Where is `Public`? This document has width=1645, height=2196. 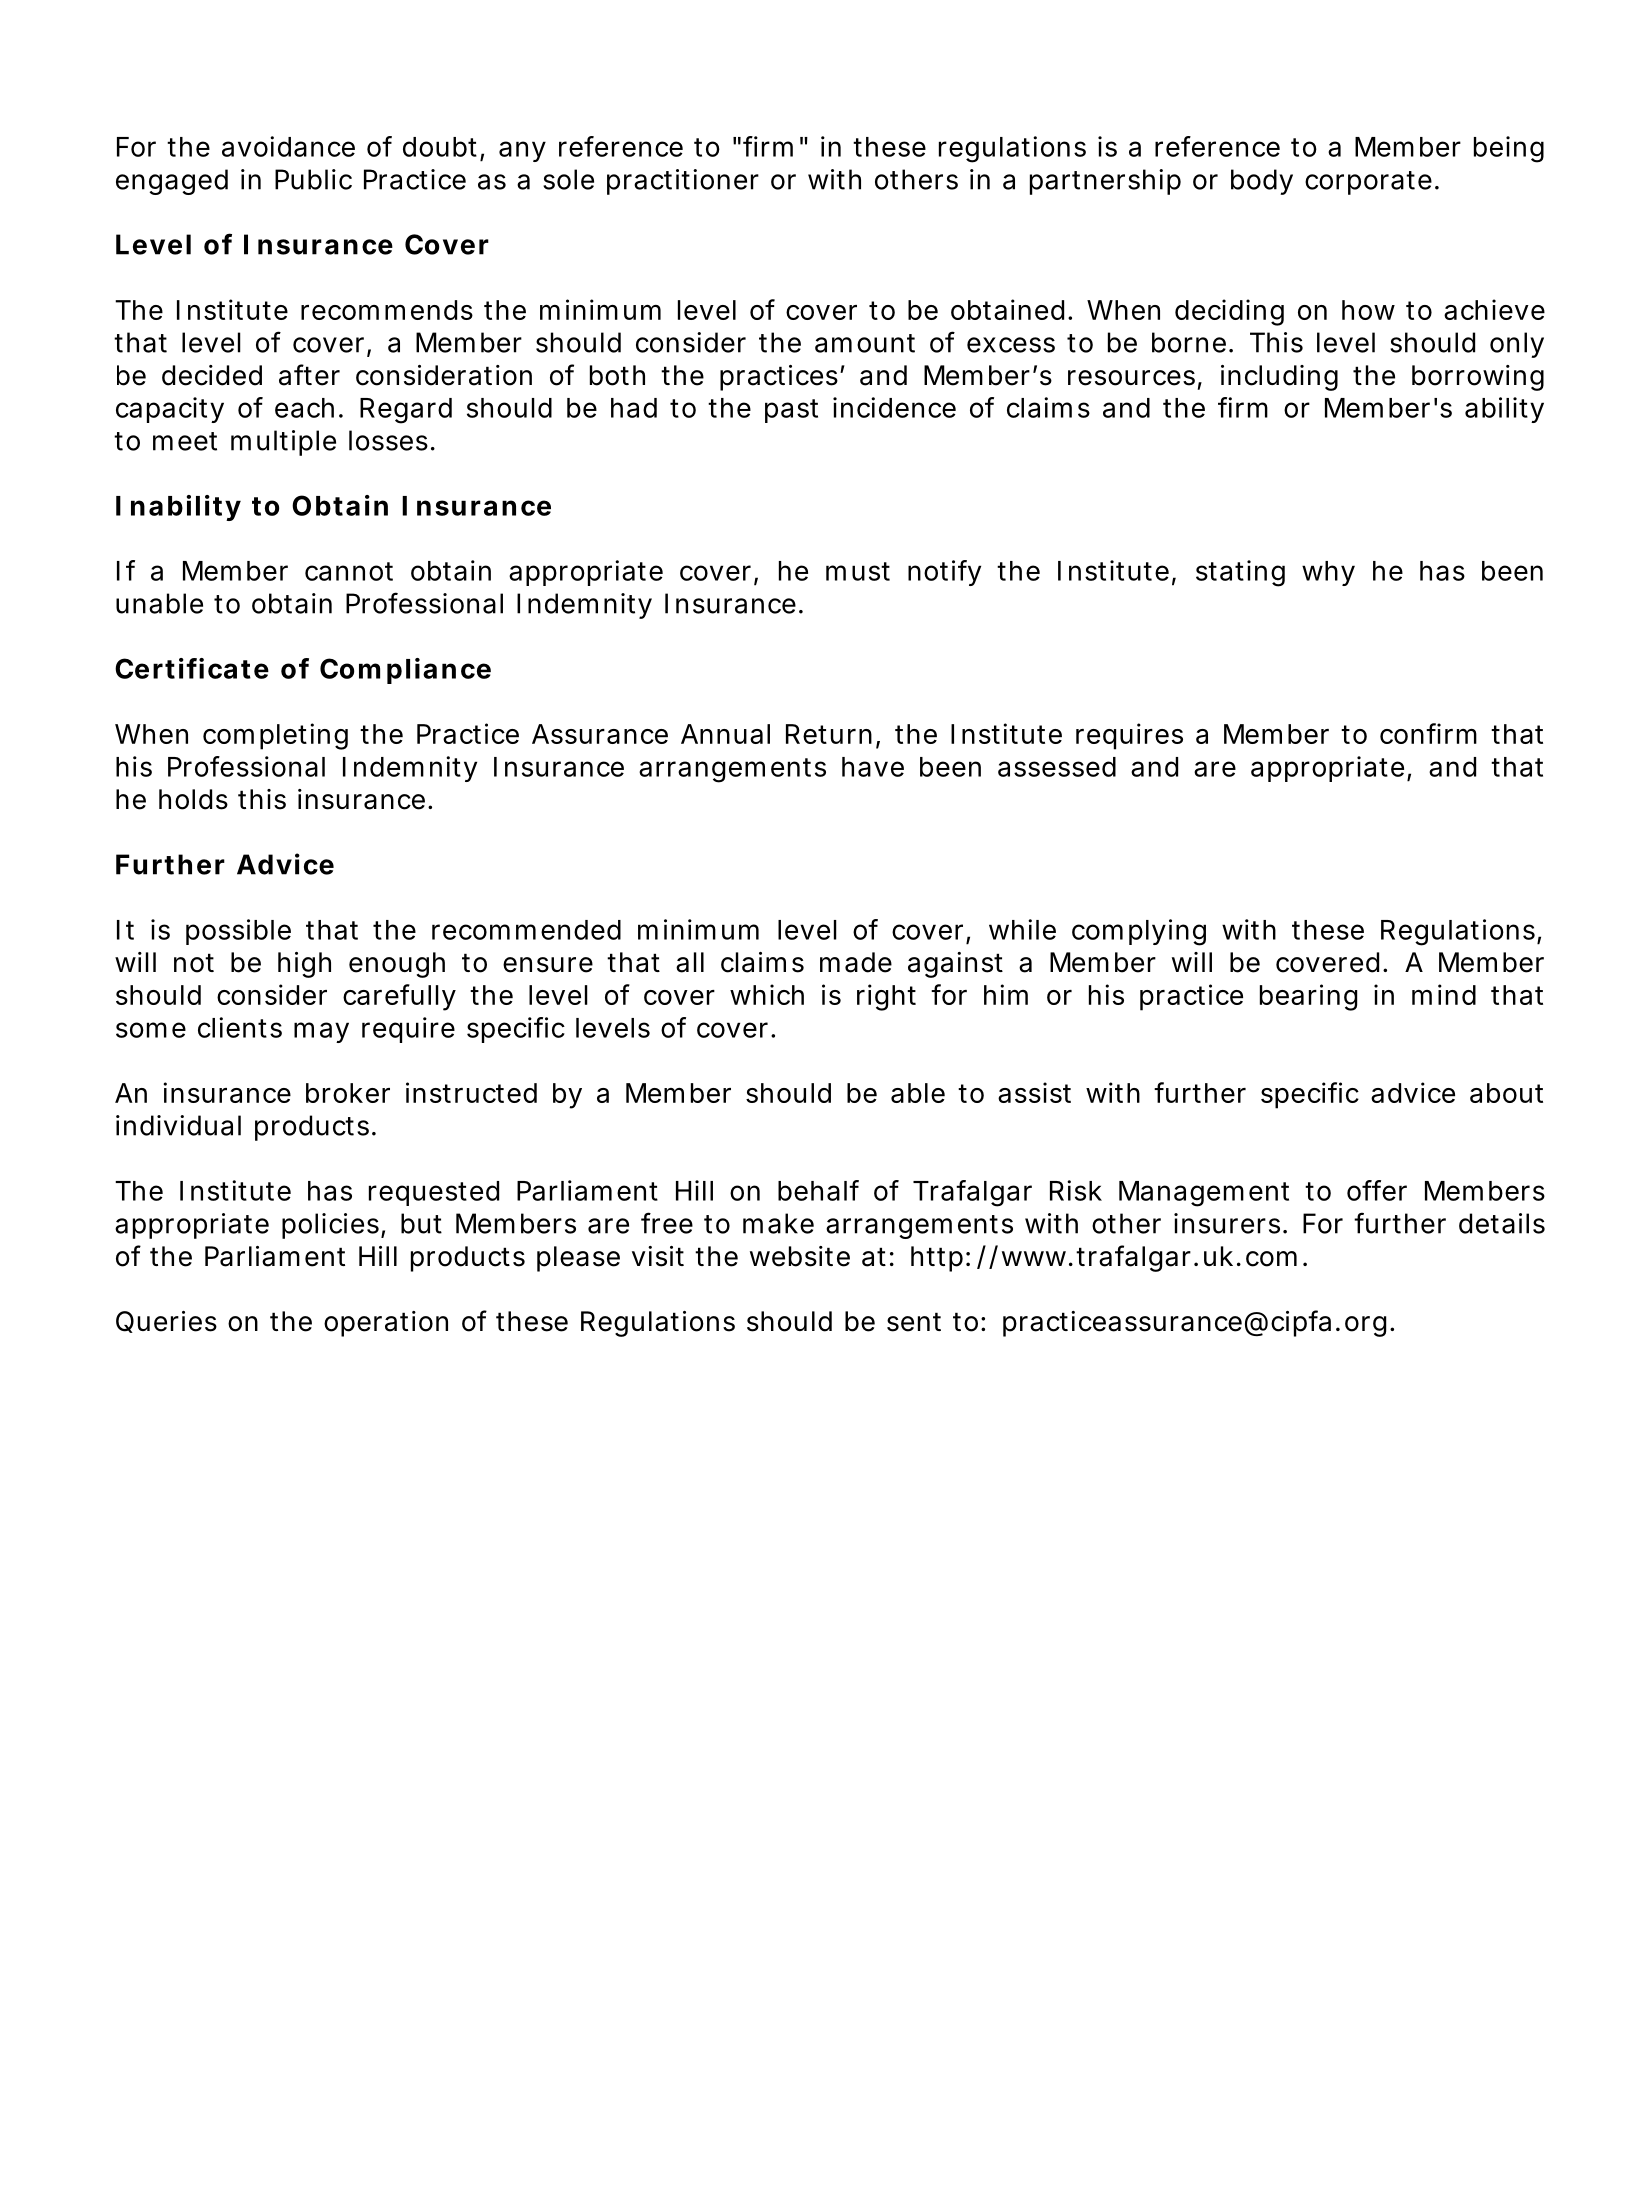
Public is located at coordinates (313, 179).
